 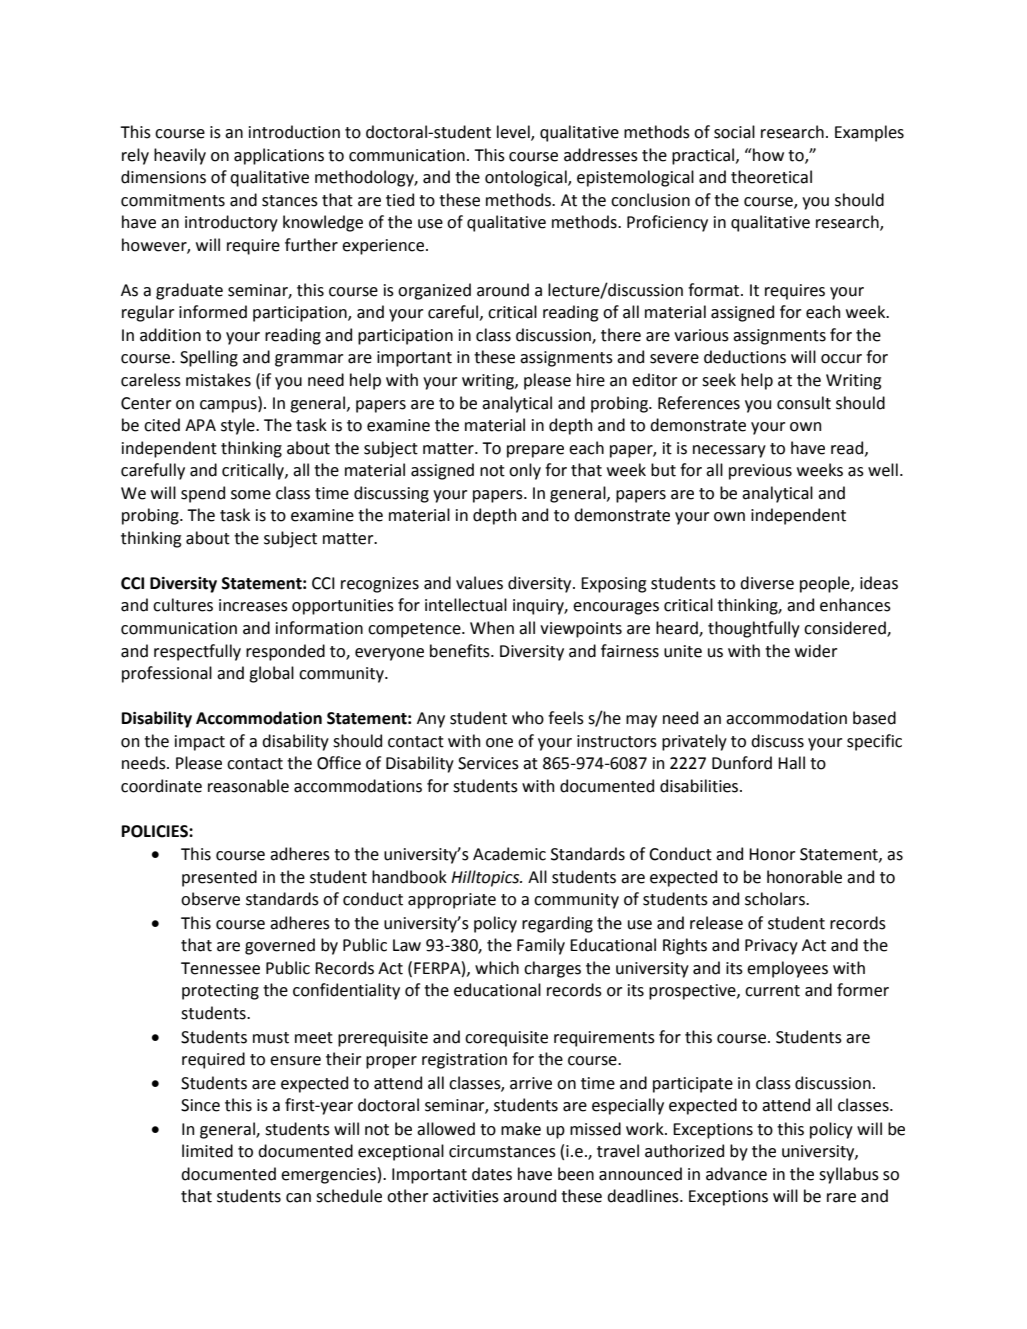 I want to click on benefits, so click(x=461, y=651).
